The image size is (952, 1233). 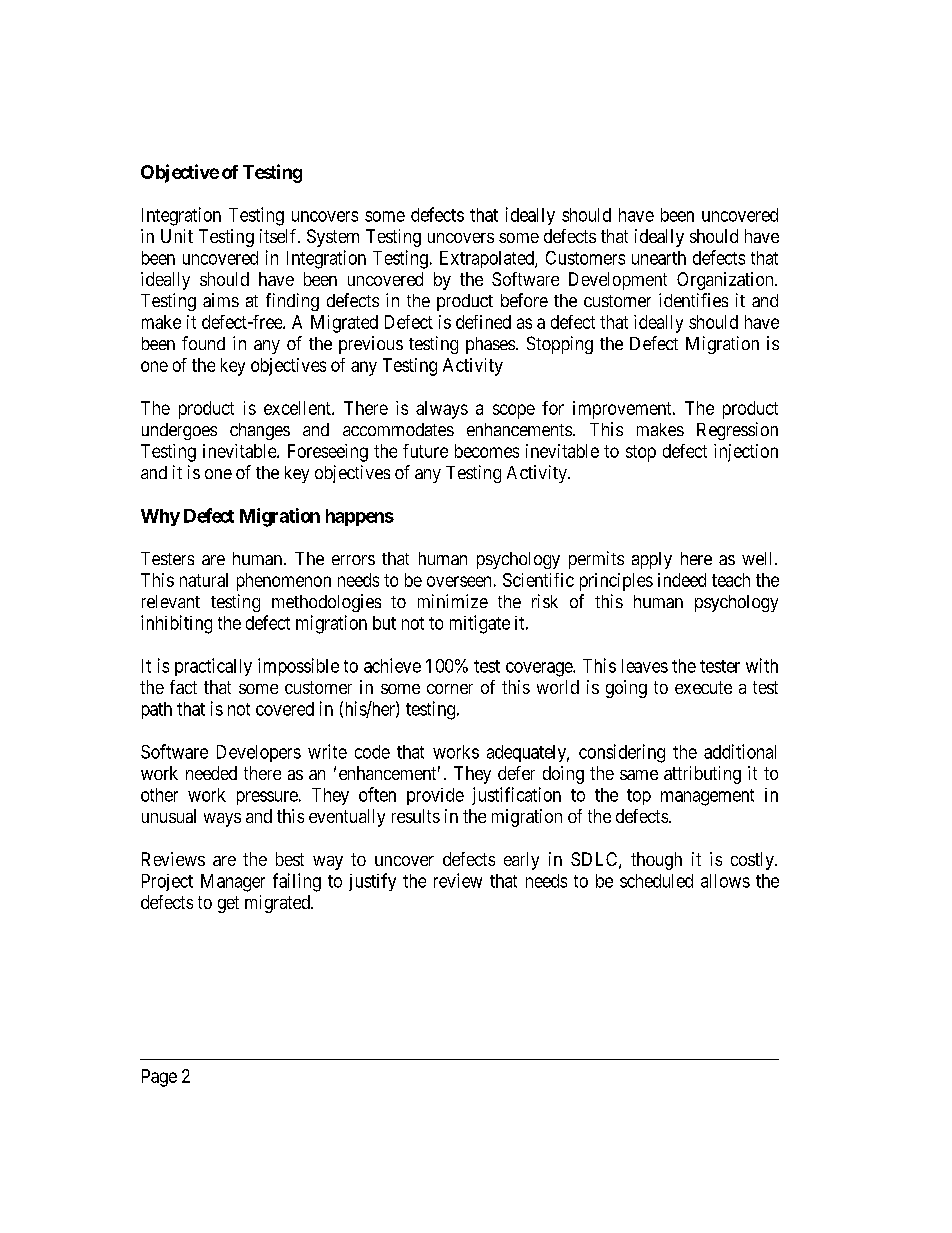 I want to click on early, so click(x=521, y=861).
